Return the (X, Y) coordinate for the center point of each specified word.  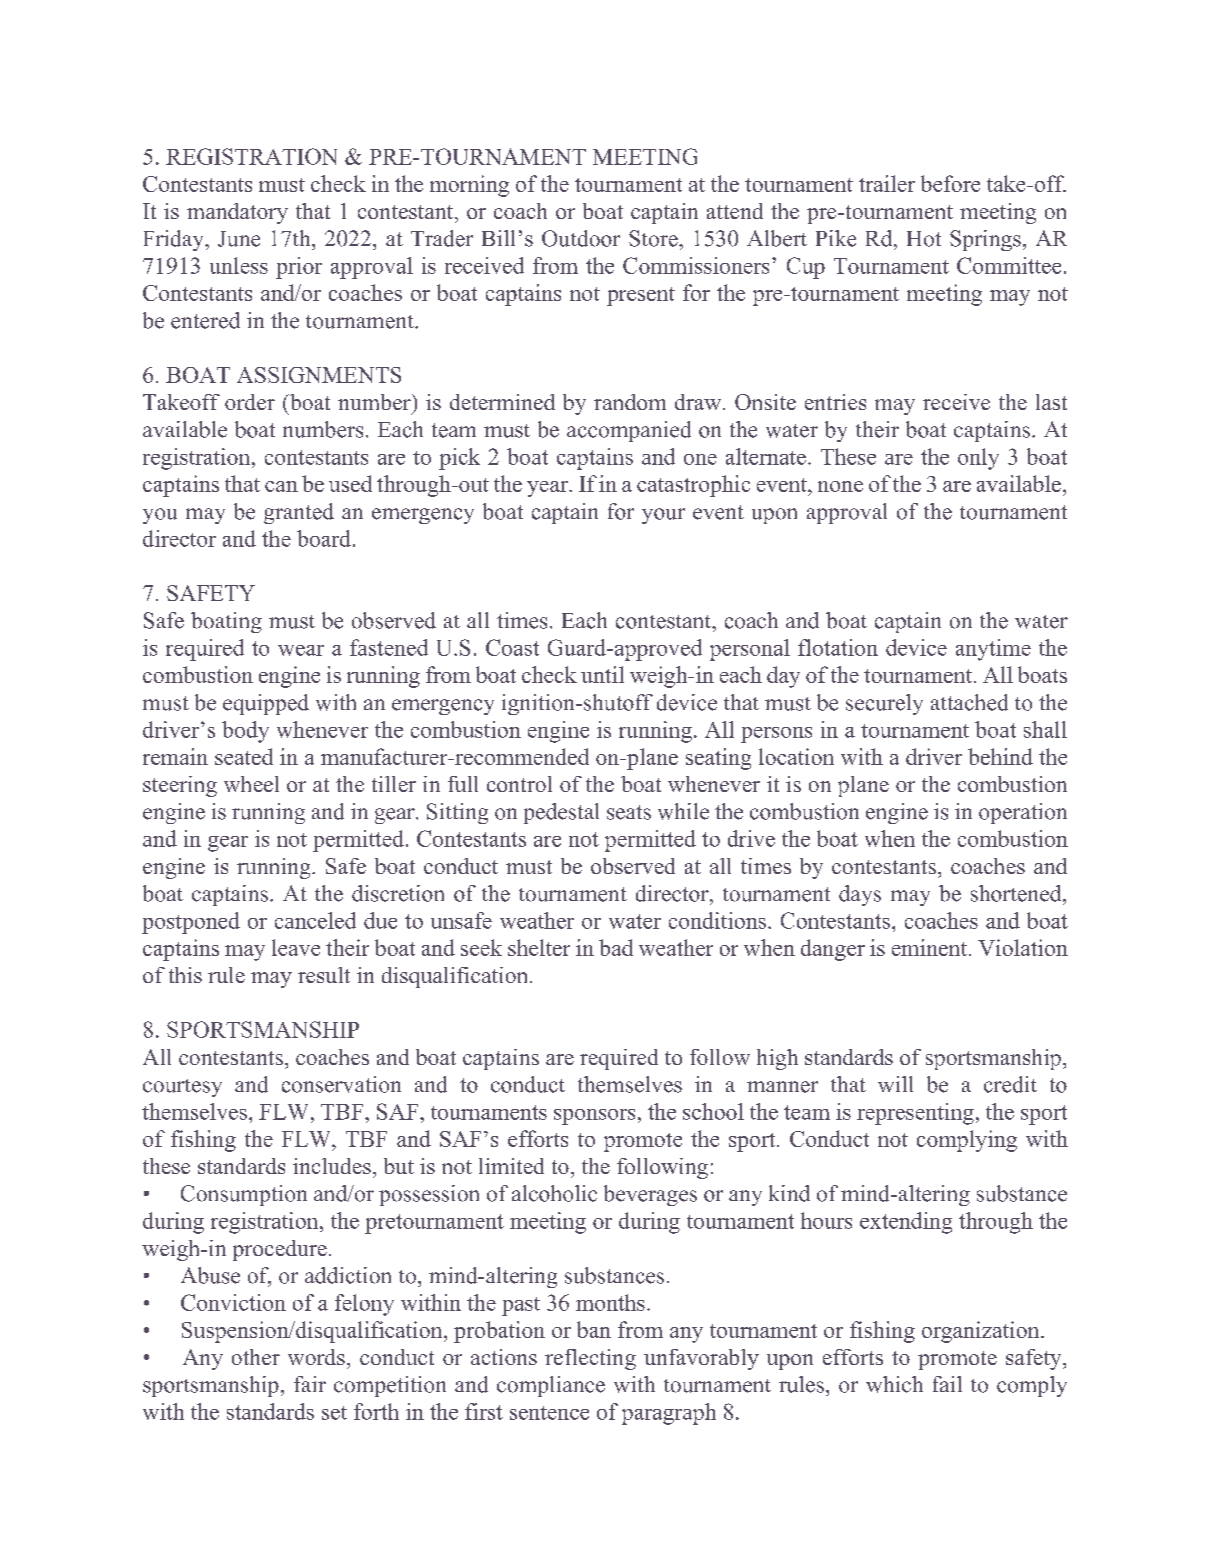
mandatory (237, 213)
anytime (993, 650)
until (602, 674)
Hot (924, 239)
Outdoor (581, 238)
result (324, 975)
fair (310, 1384)
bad (616, 947)
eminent (929, 947)
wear (301, 650)
